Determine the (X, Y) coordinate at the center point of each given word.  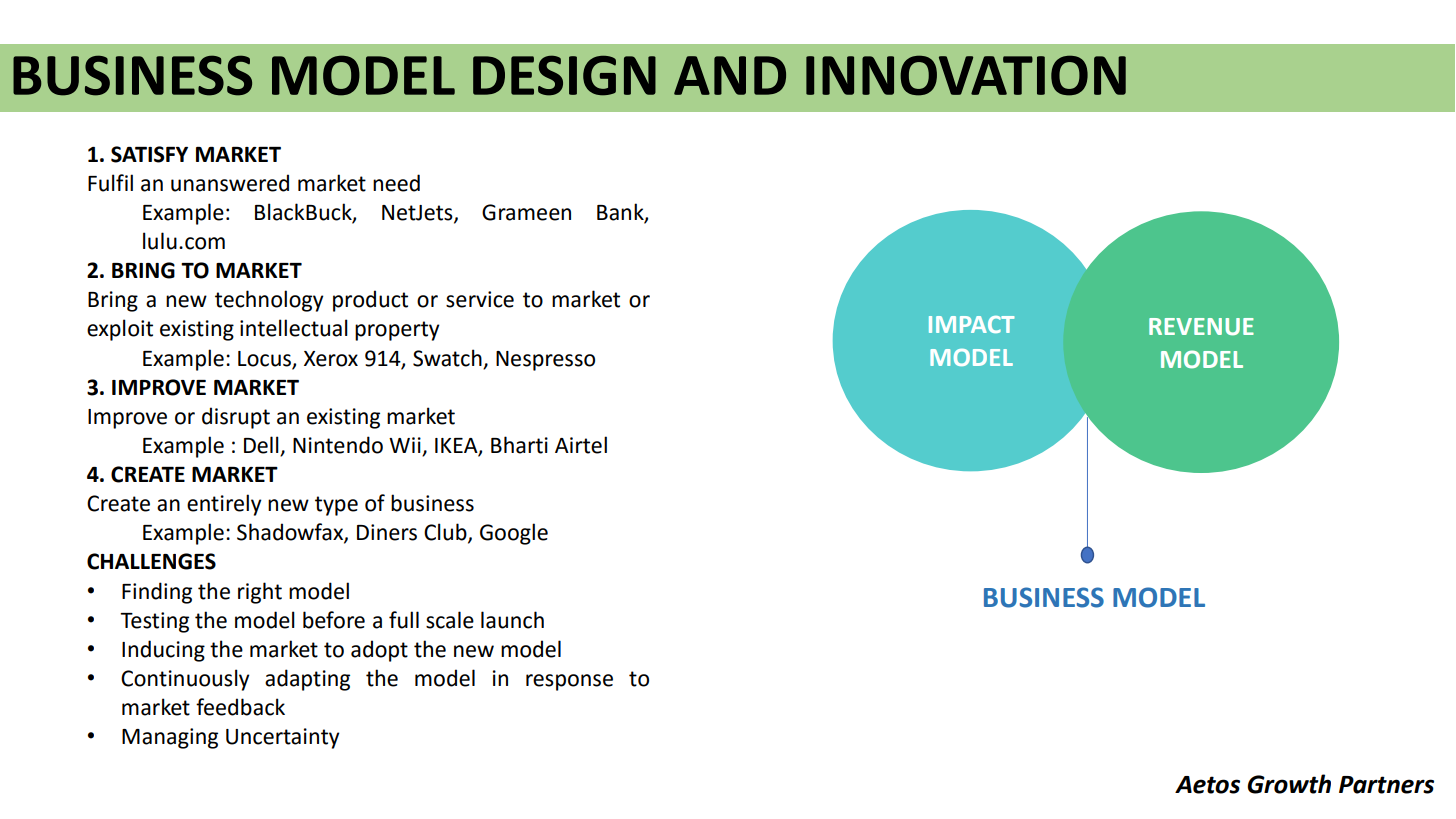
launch (512, 620)
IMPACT (971, 324)
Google (514, 534)
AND (730, 75)
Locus (264, 359)
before (334, 620)
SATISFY (149, 154)
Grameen (526, 212)
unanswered (230, 183)
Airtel (581, 445)
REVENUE (1201, 327)
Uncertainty (283, 738)
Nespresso (545, 361)
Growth (1289, 784)
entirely (224, 505)
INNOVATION (966, 75)
